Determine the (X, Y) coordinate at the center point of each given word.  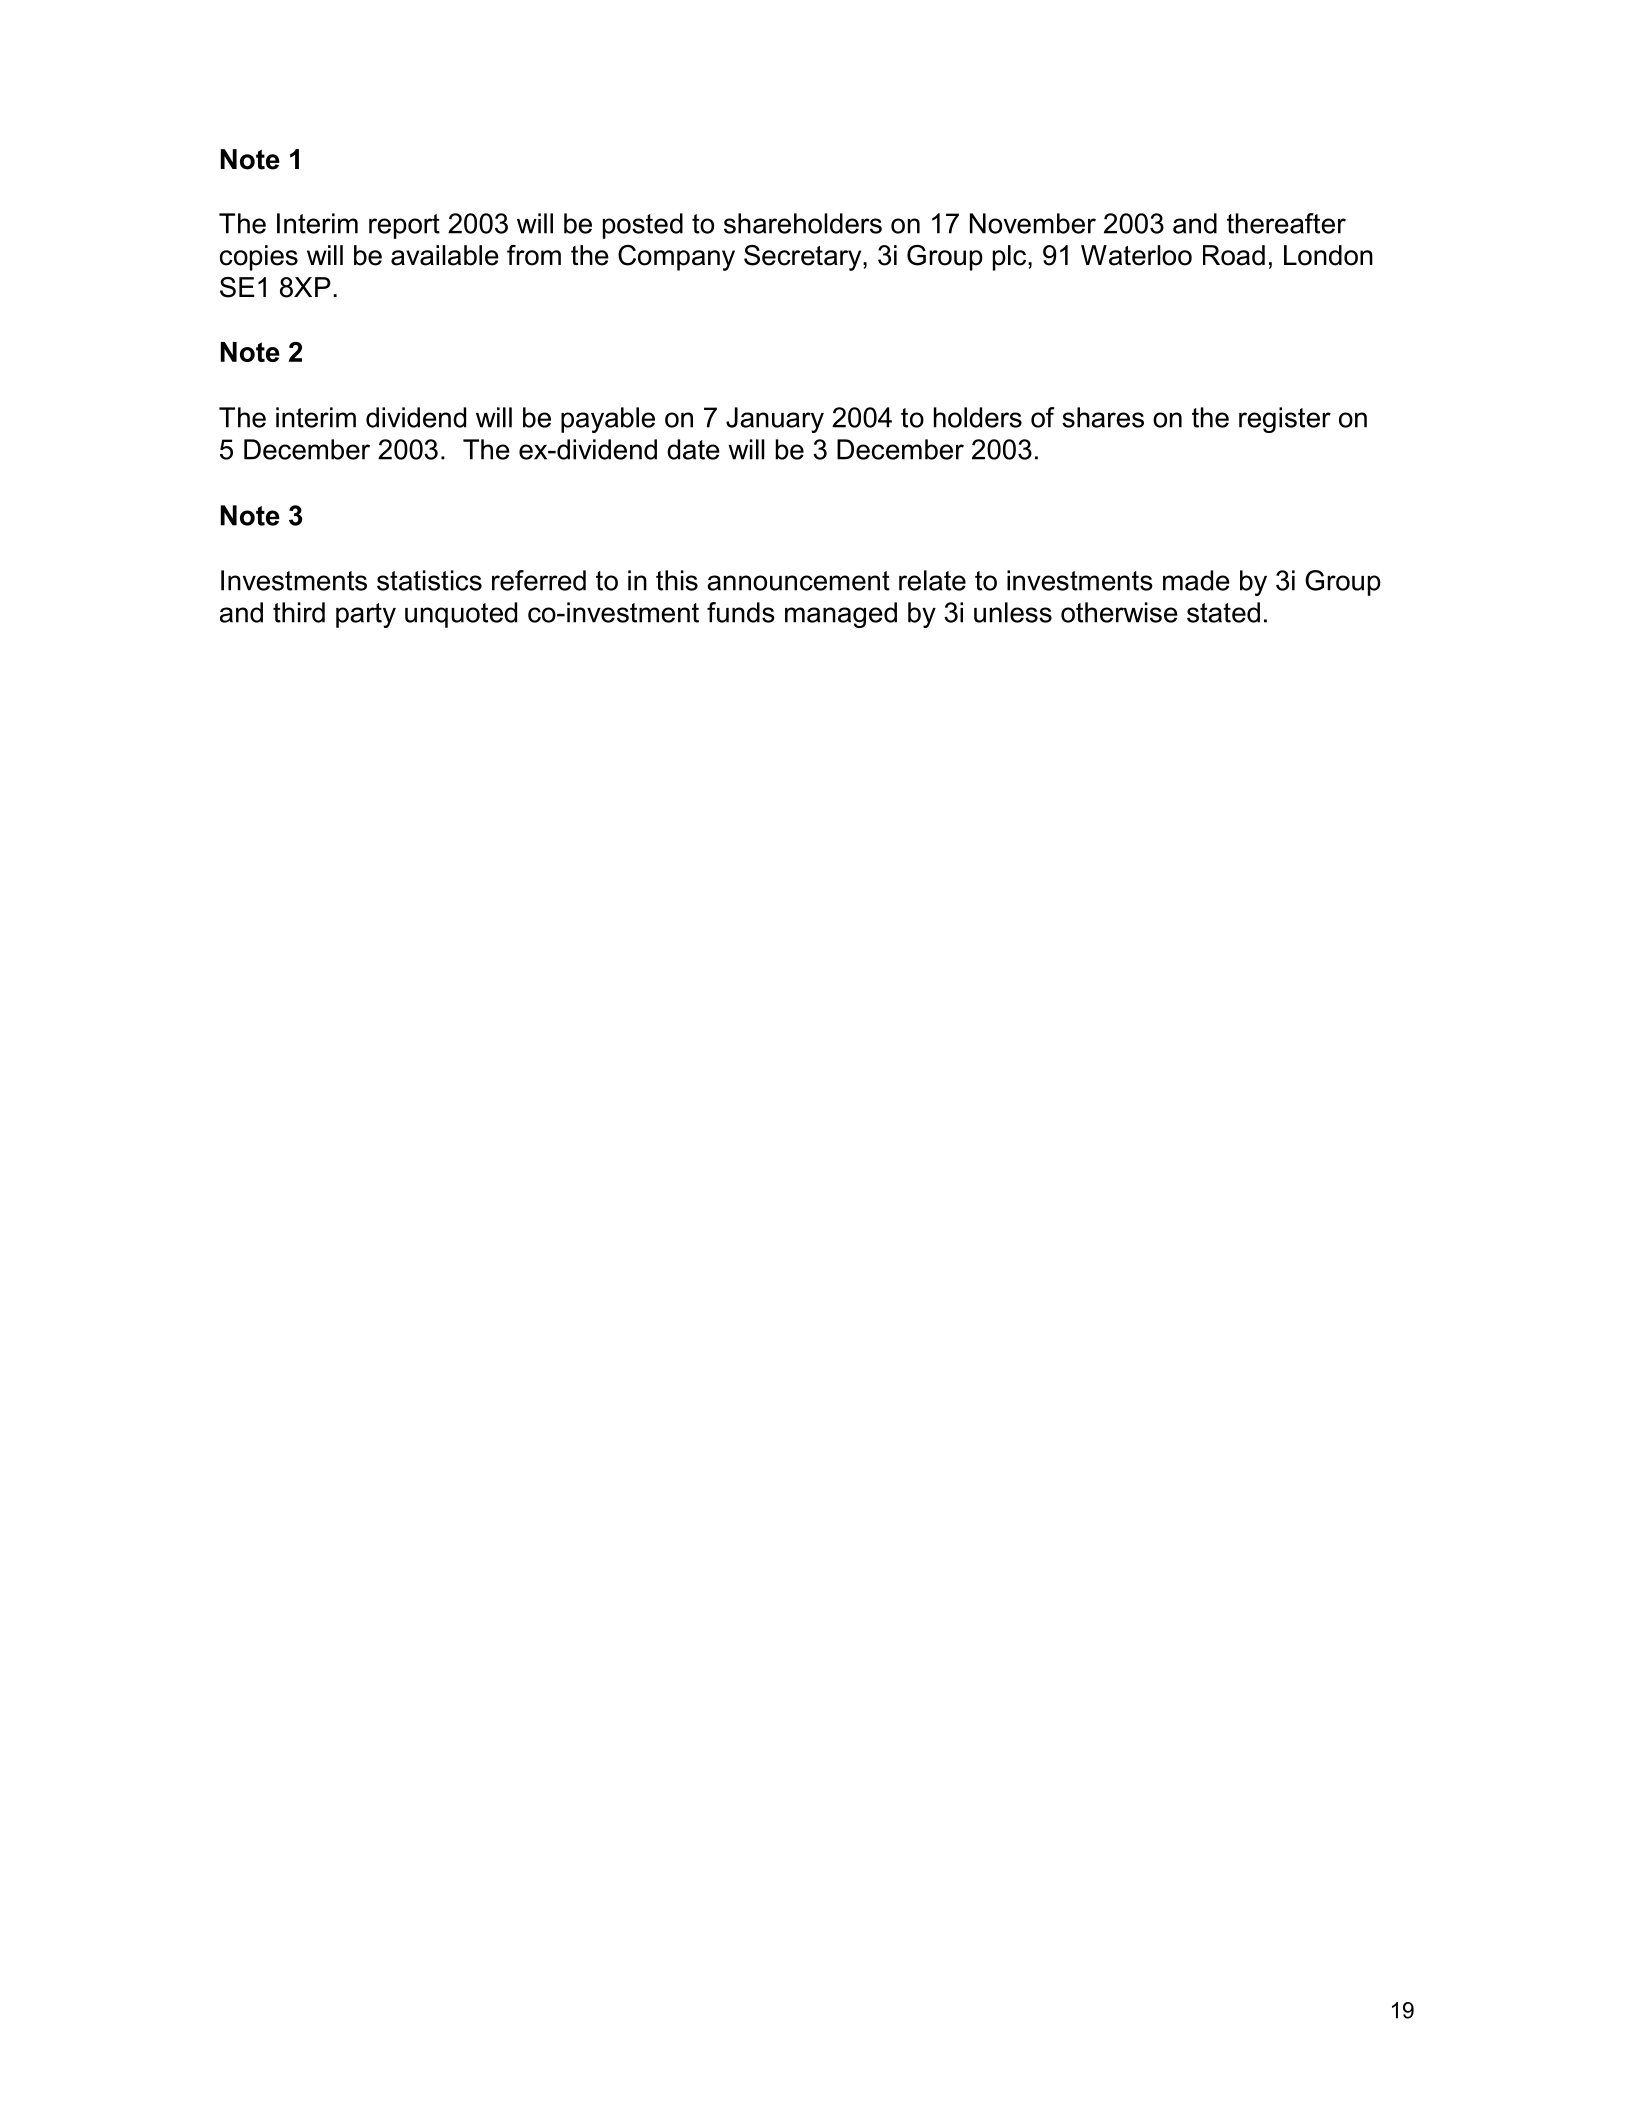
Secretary (804, 258)
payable (608, 420)
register (1285, 420)
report (404, 226)
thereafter (1286, 223)
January (775, 420)
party (366, 615)
